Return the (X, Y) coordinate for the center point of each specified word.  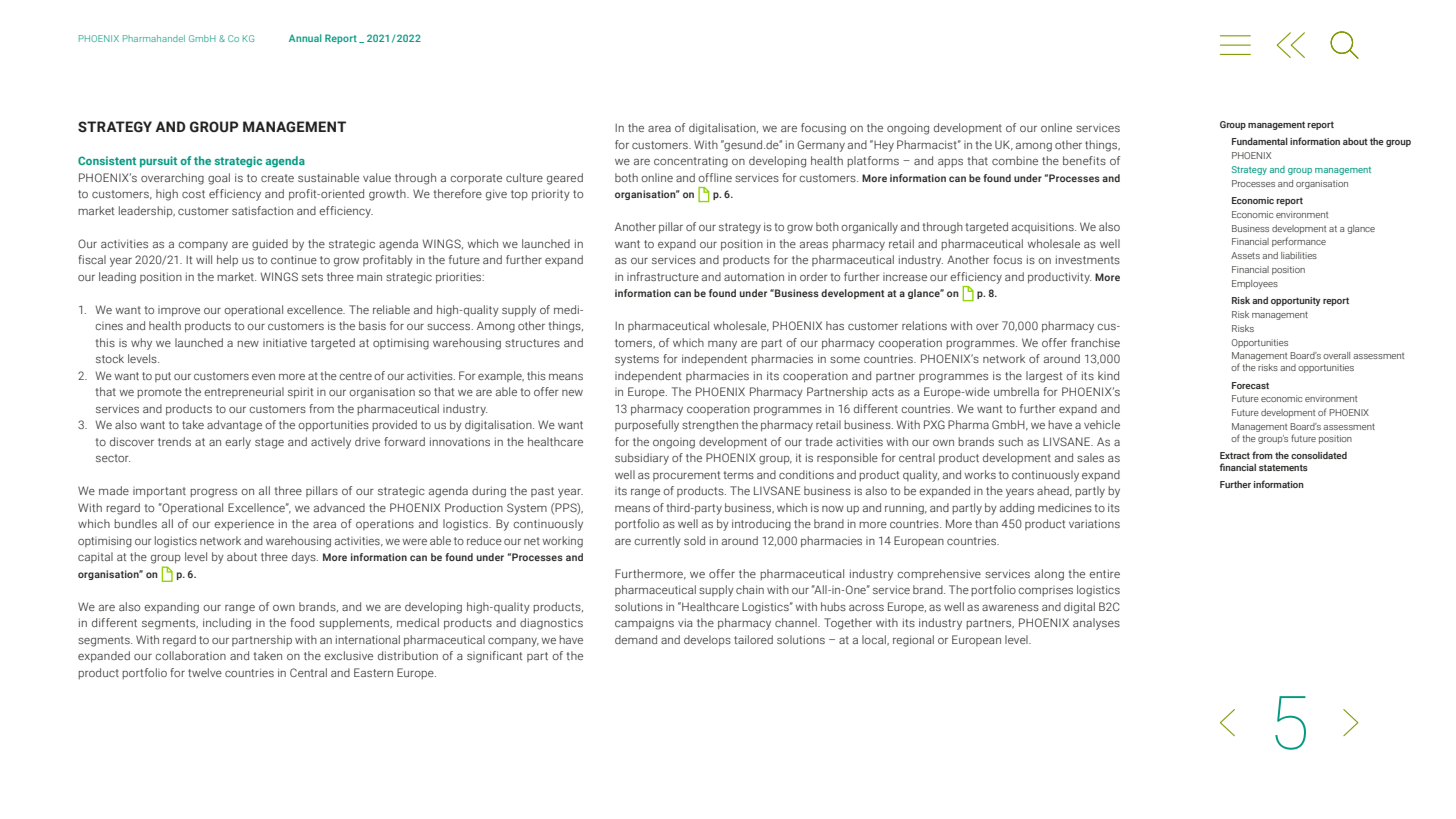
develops (707, 641)
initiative (285, 342)
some (845, 360)
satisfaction (262, 210)
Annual (305, 38)
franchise (1095, 342)
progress (213, 493)
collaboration (191, 655)
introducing (761, 525)
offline (715, 177)
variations (1094, 523)
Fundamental (1260, 141)
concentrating (691, 162)
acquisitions (1044, 227)
